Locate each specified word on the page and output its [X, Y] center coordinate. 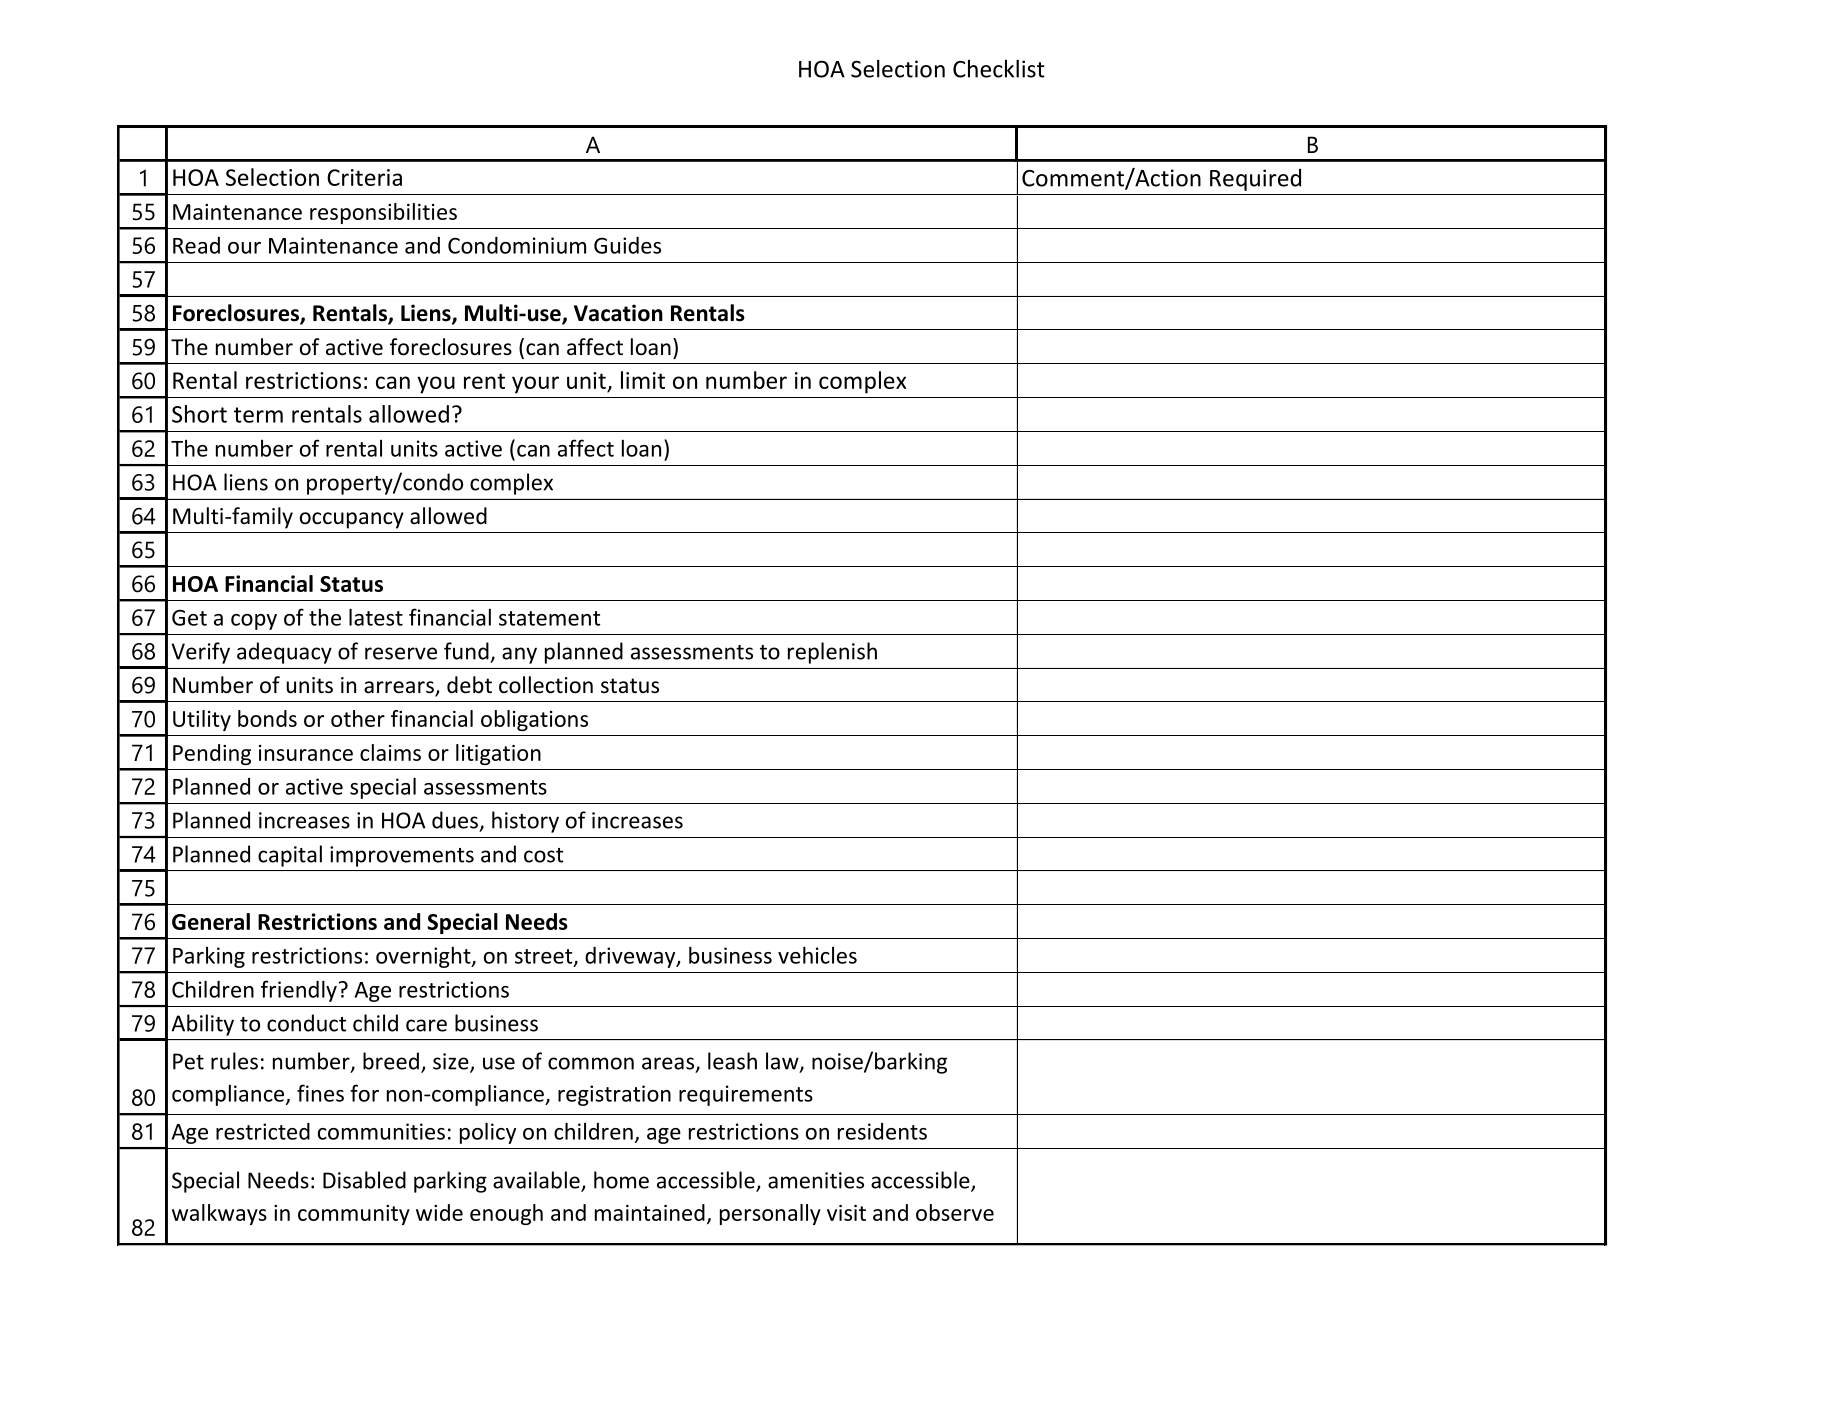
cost [543, 855]
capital [290, 856]
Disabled [364, 1180]
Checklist [999, 68]
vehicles [817, 955]
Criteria [364, 177]
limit [643, 380]
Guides [627, 245]
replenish [832, 653]
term [258, 415]
